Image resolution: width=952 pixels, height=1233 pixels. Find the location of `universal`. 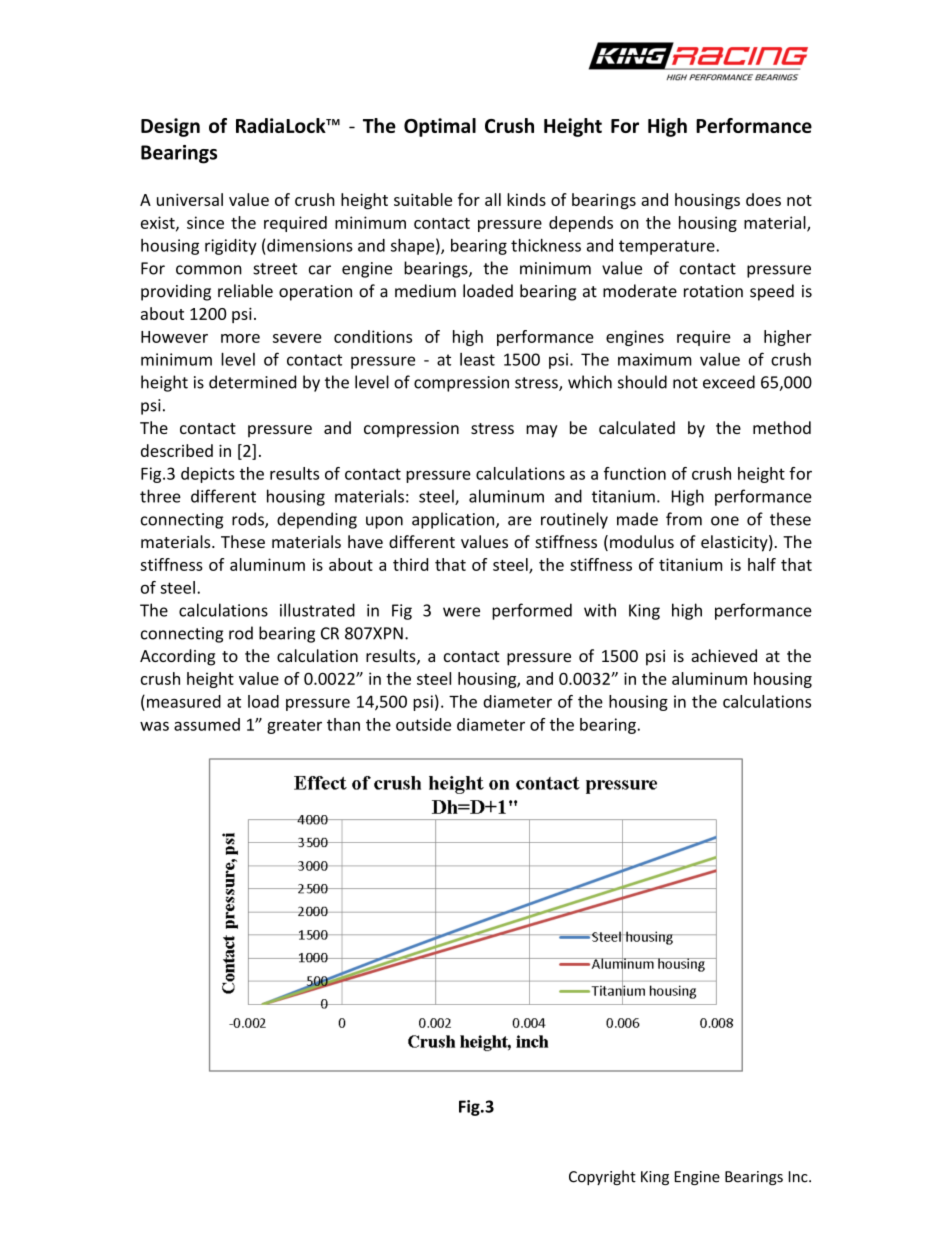

universal is located at coordinates (190, 199).
